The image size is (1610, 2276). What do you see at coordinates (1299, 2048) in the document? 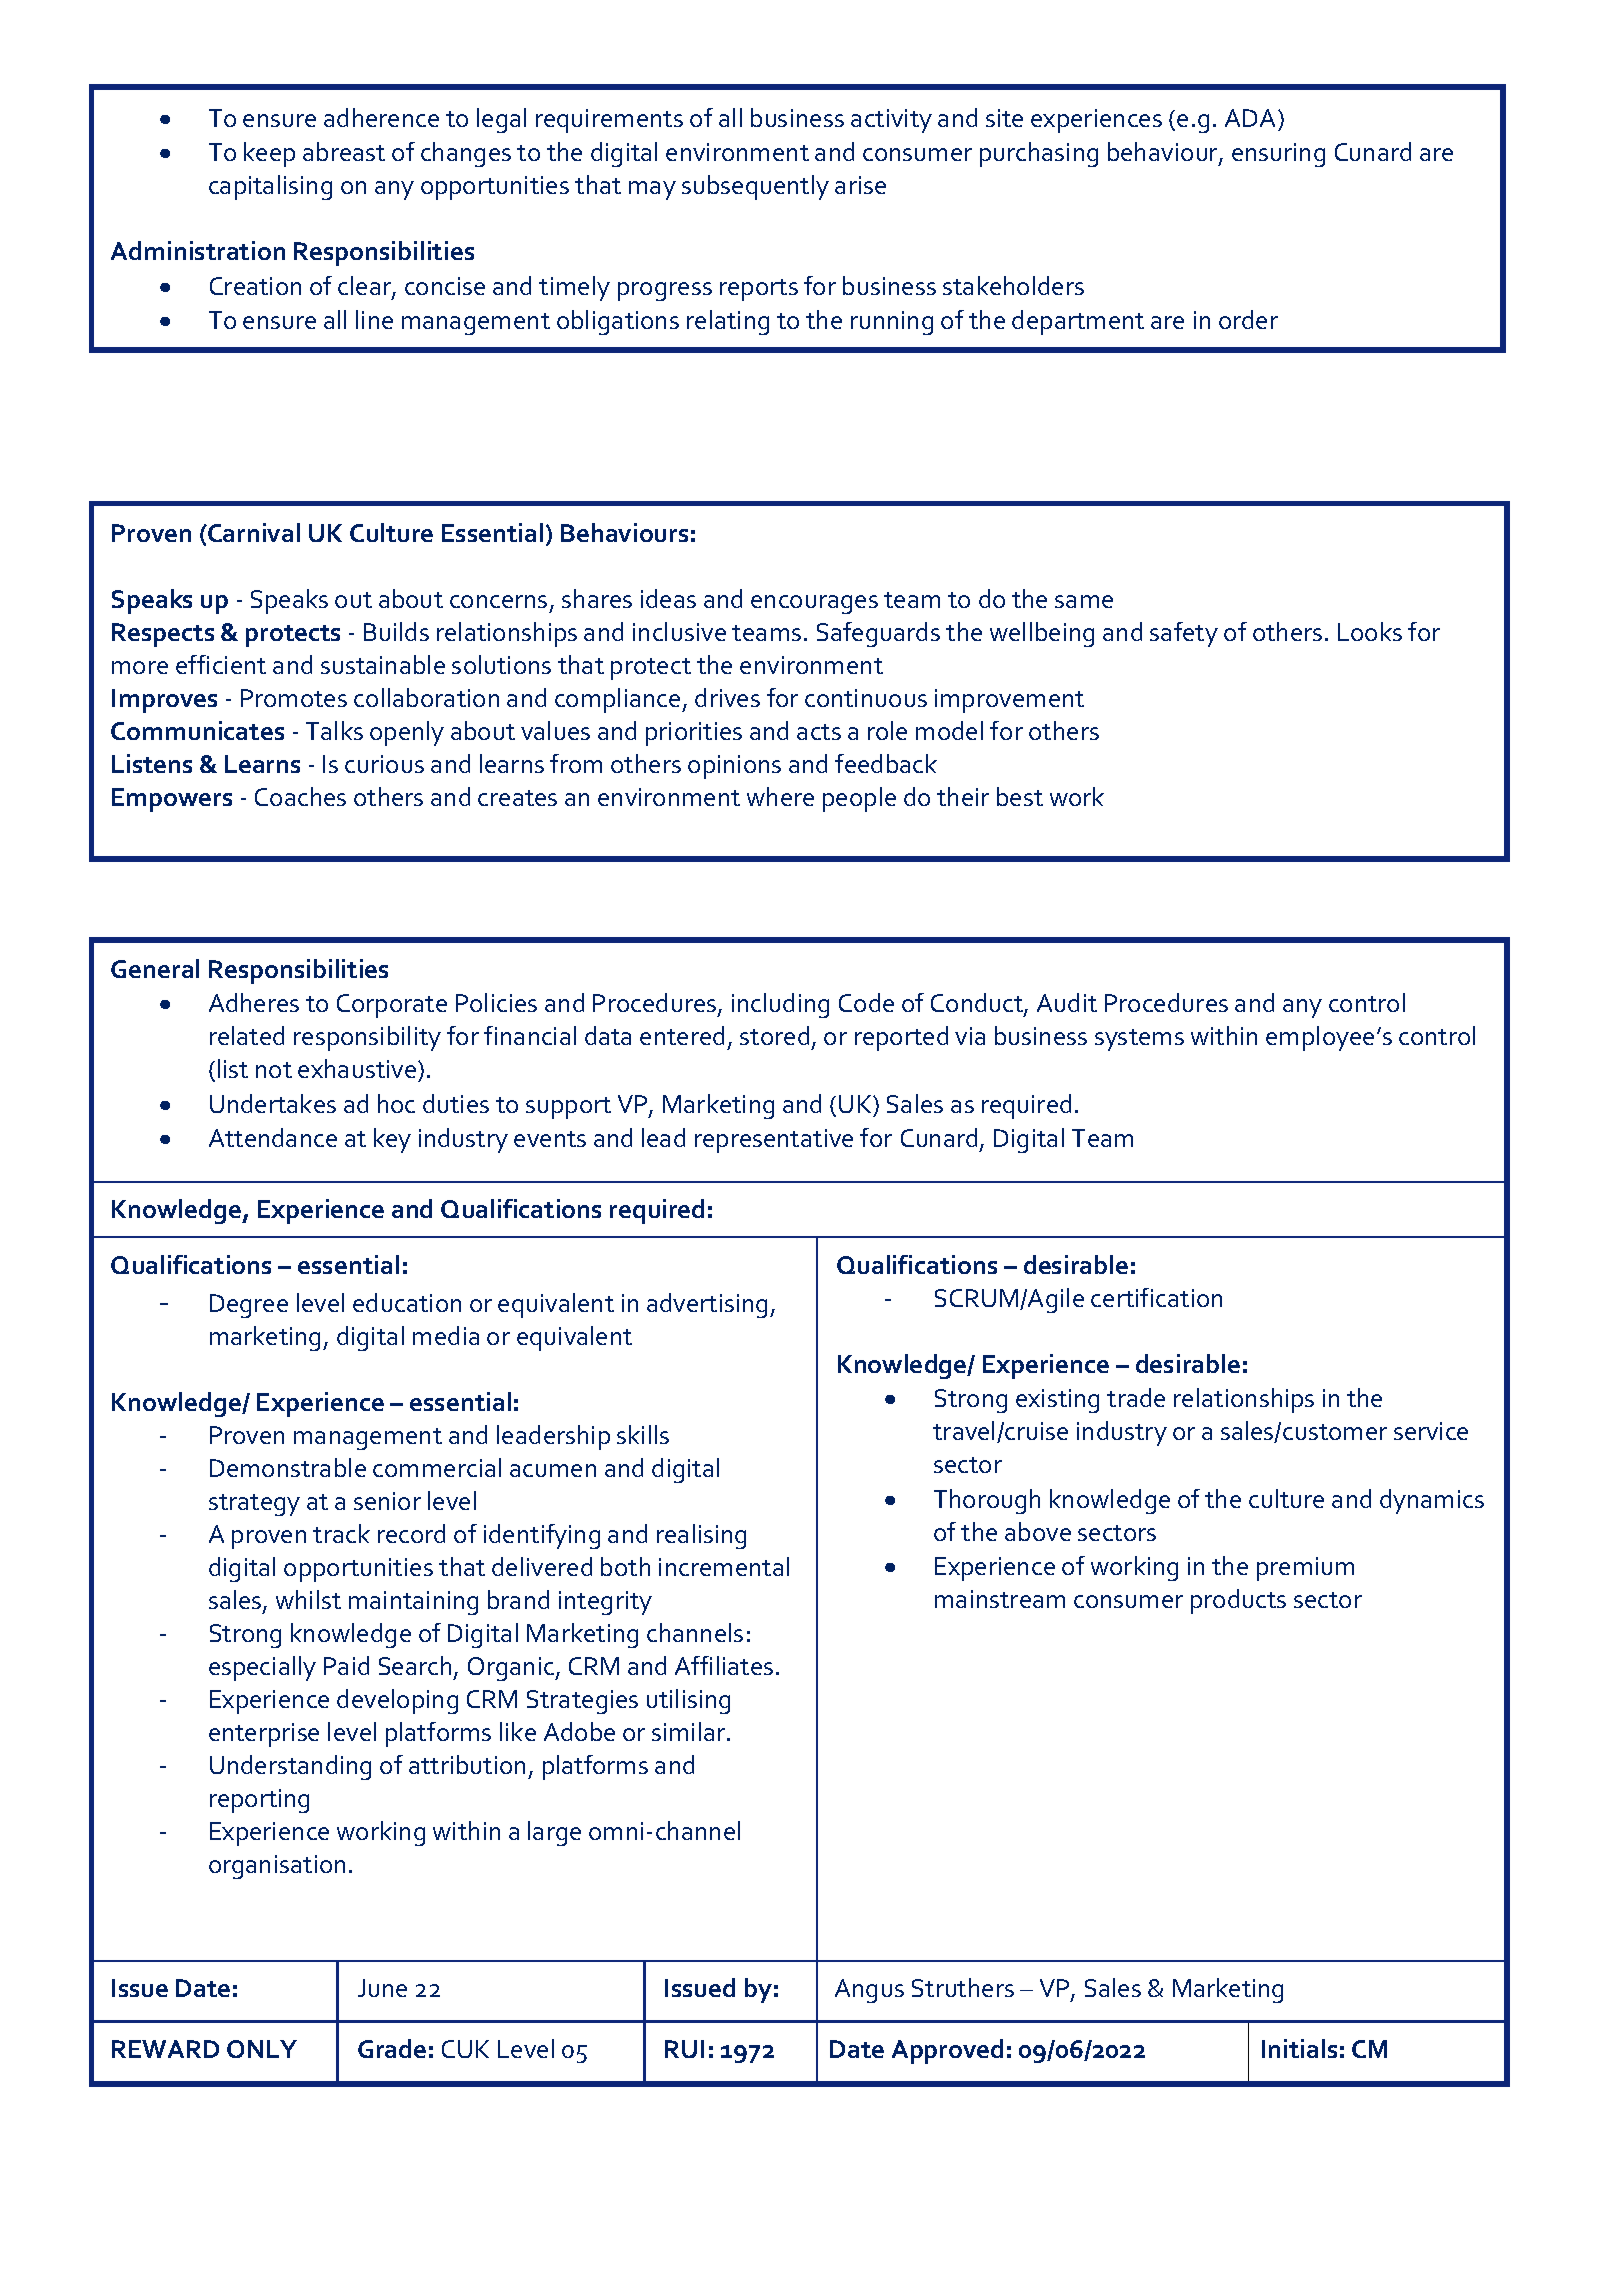
I see `Initials` at bounding box center [1299, 2048].
